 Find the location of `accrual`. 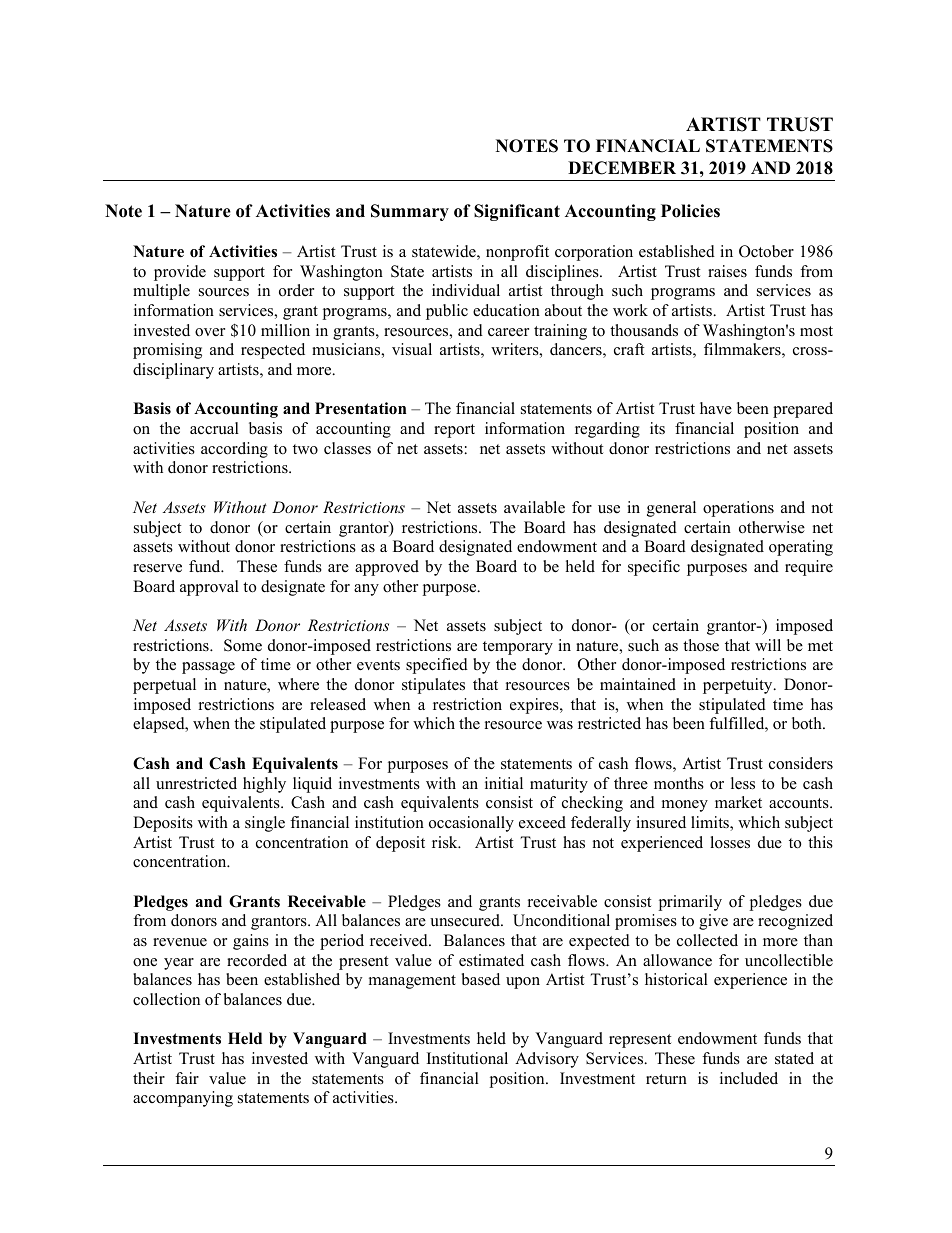

accrual is located at coordinates (214, 428).
